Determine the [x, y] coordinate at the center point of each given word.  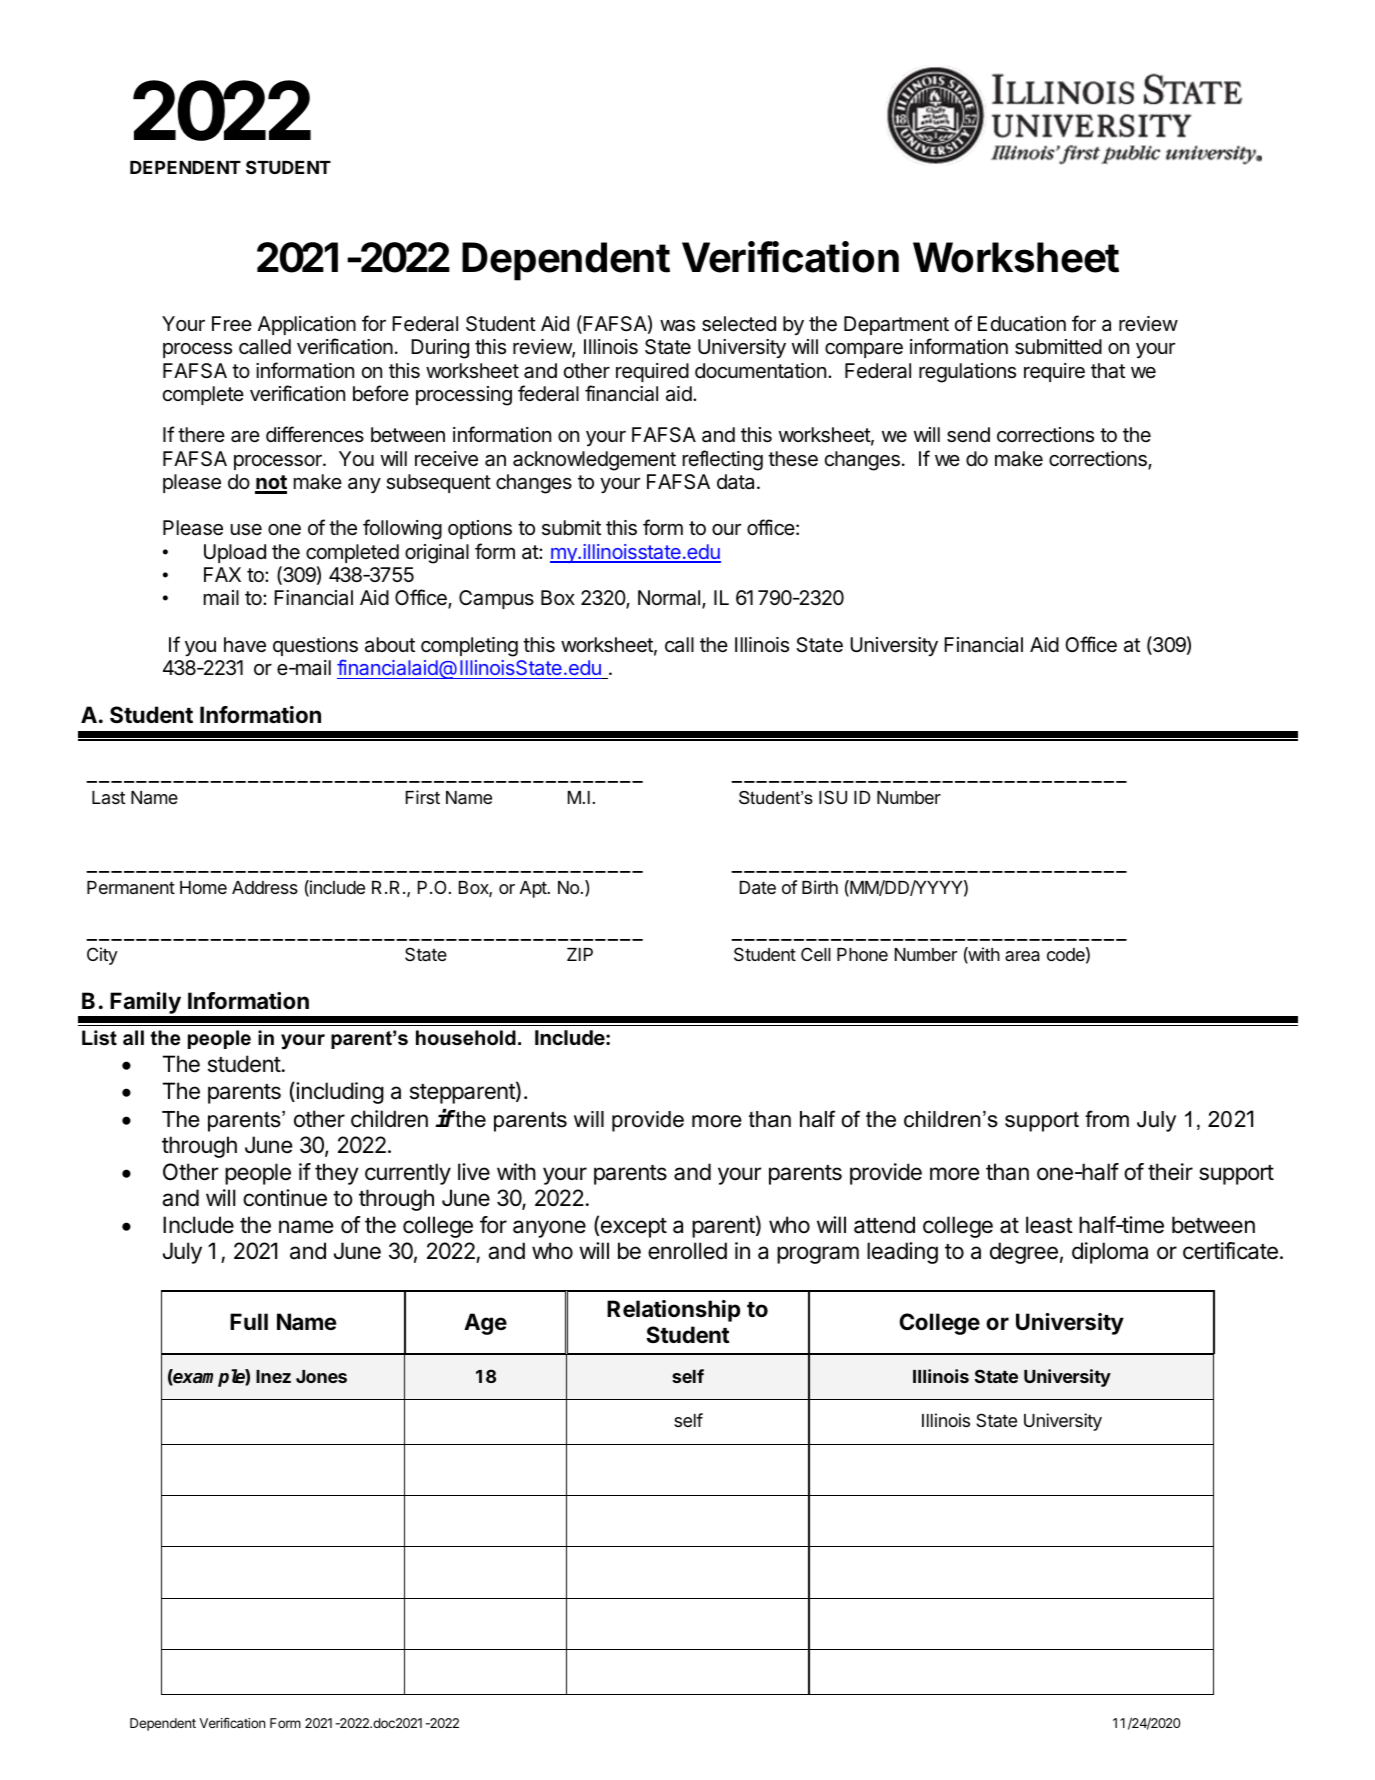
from [1107, 1119]
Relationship [673, 1311]
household [466, 1038]
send [968, 435]
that [1108, 371]
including [339, 1093]
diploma [1110, 1253]
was [677, 326]
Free [232, 324]
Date [758, 888]
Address [265, 887]
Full [249, 1321]
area [1022, 956]
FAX [222, 574]
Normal [670, 599]
